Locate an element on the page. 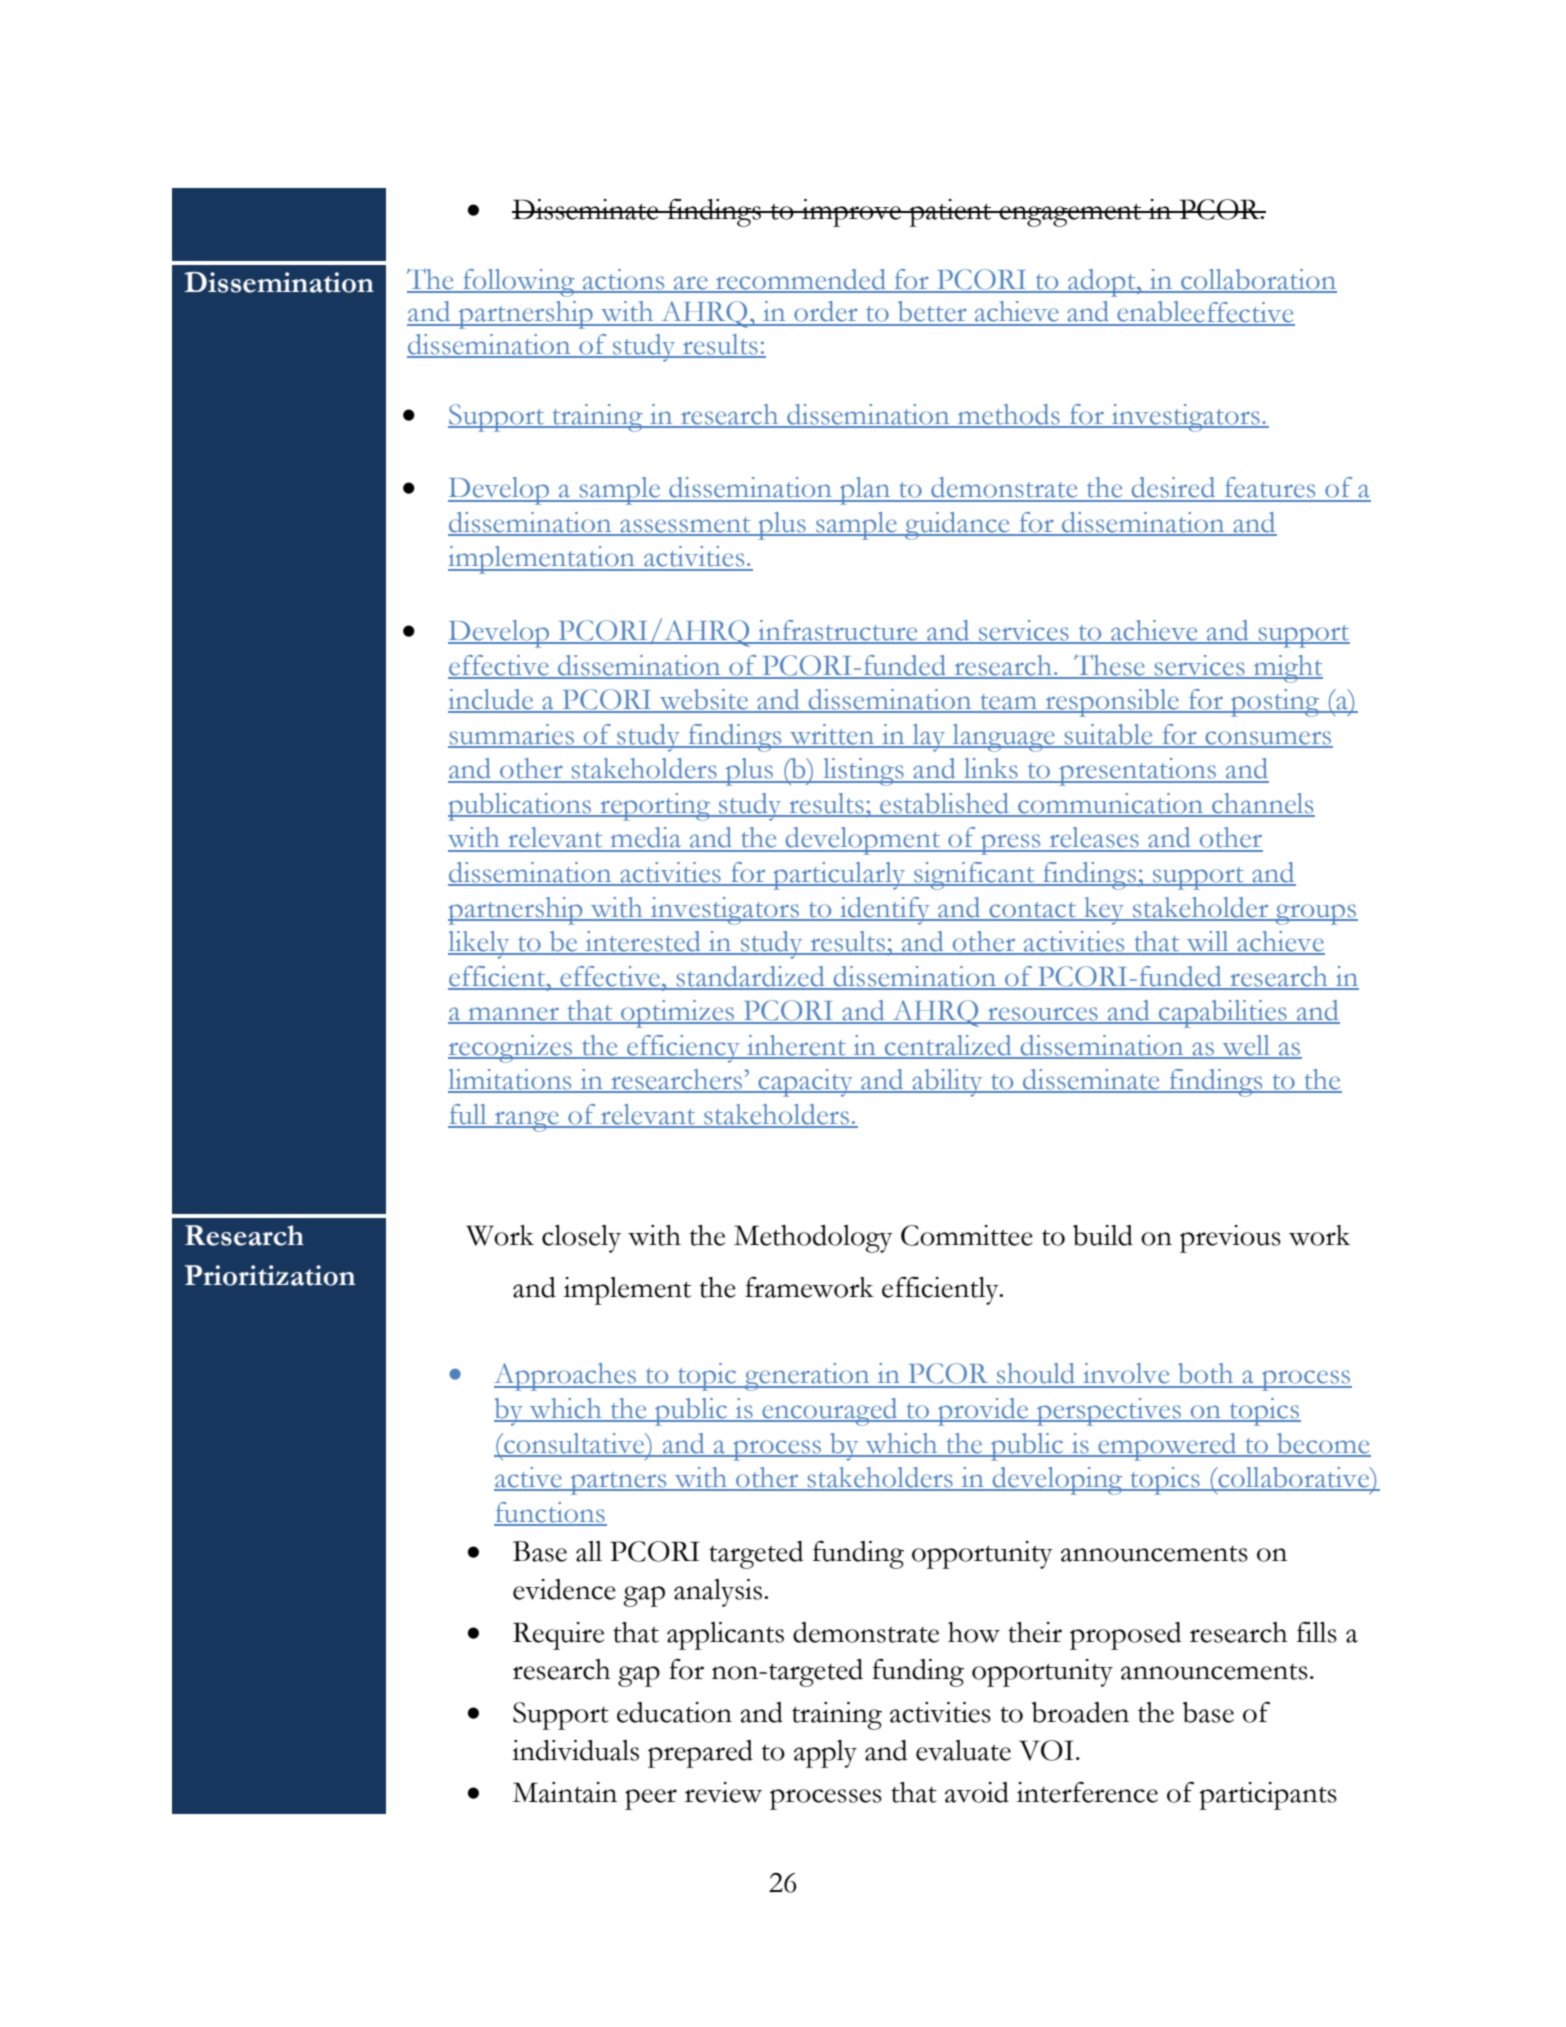 The image size is (1566, 2027). encouraged is located at coordinates (830, 1412).
